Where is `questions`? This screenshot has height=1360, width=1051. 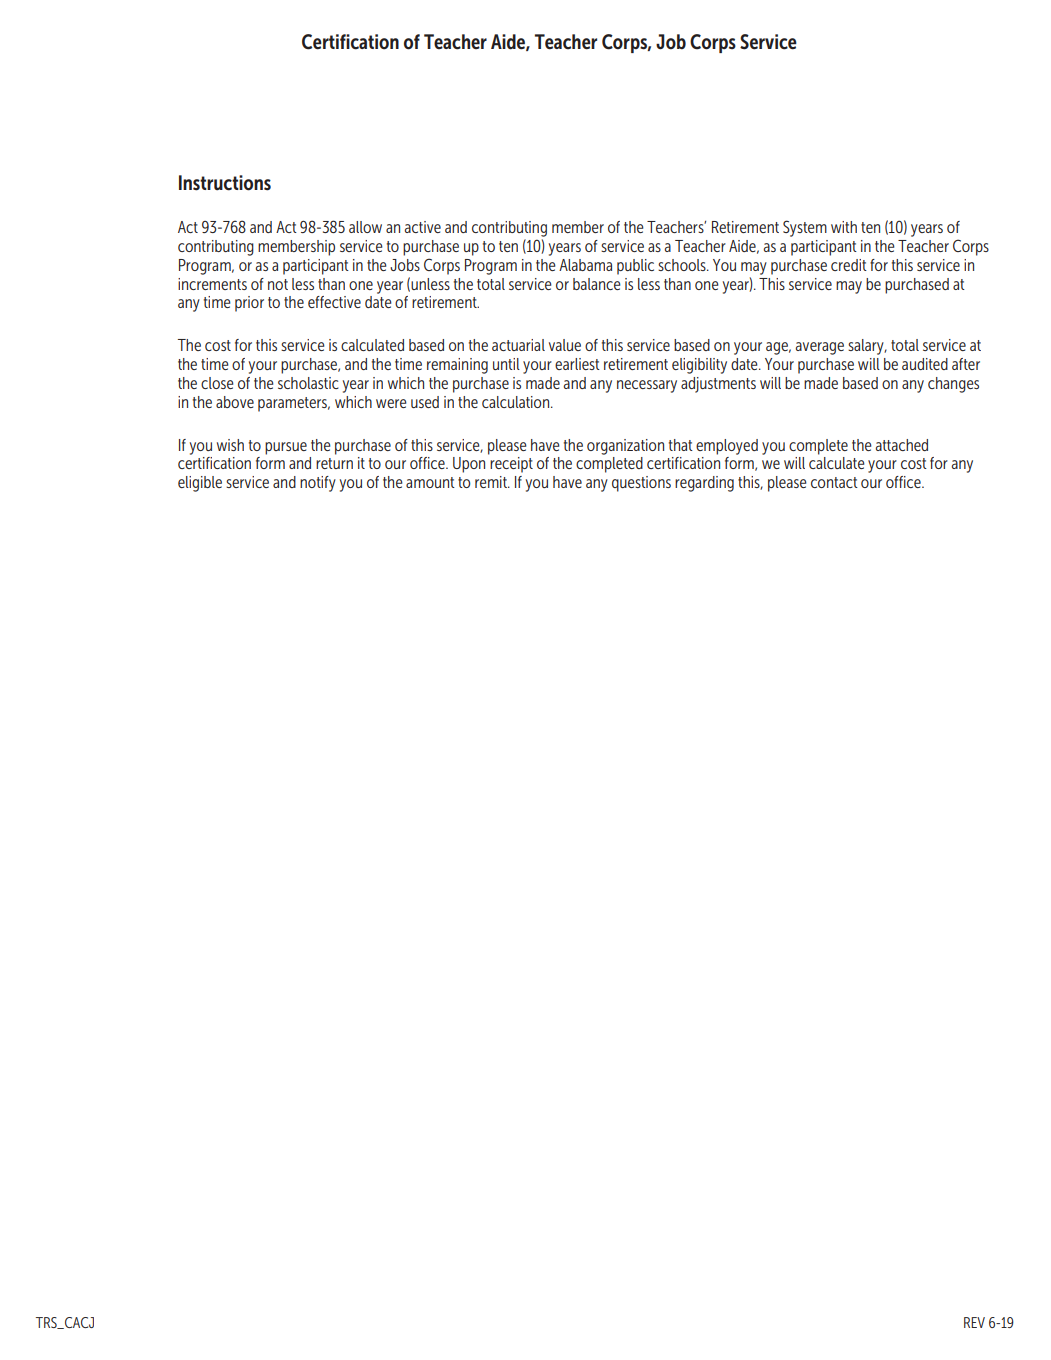 questions is located at coordinates (641, 484).
